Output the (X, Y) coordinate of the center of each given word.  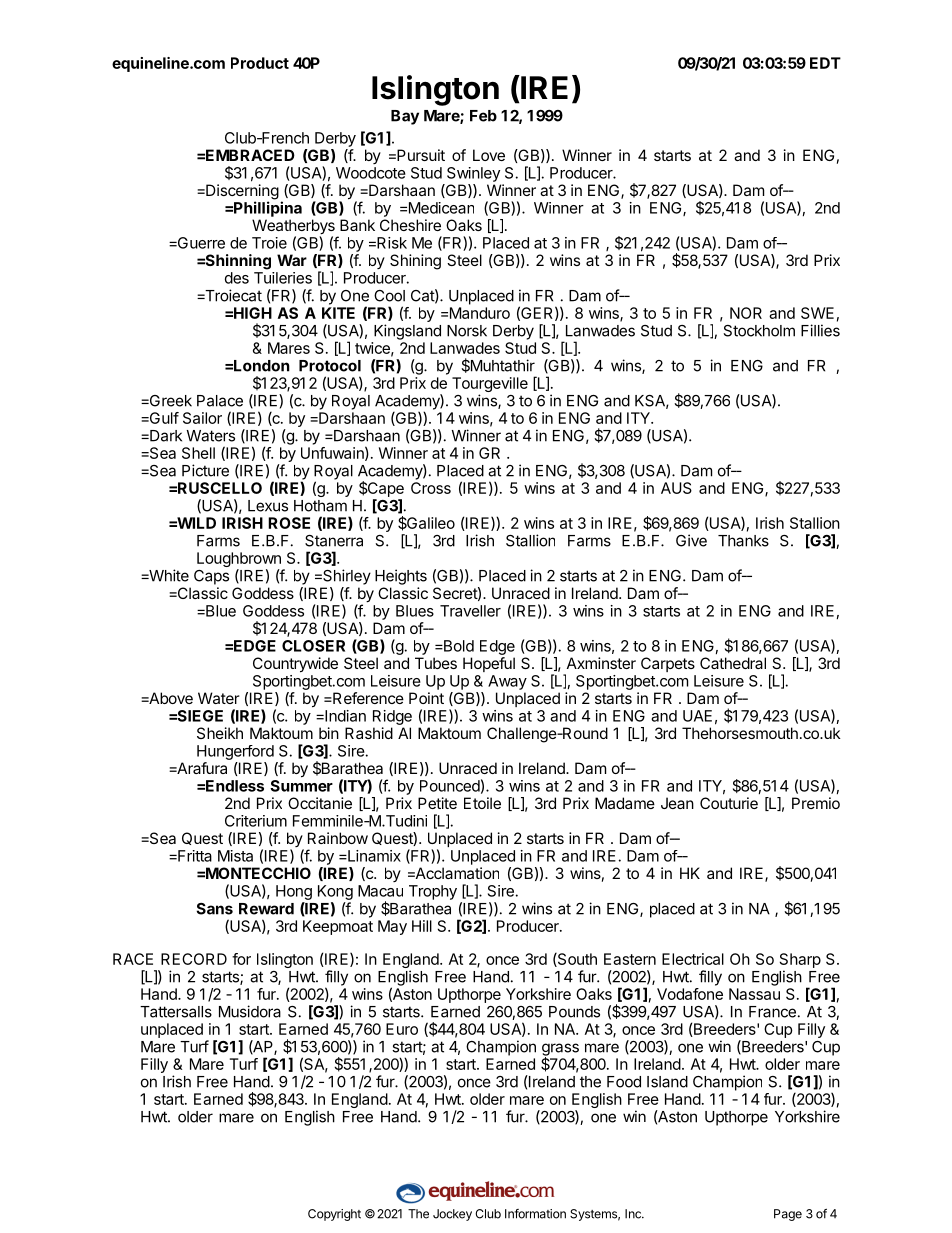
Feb (483, 116)
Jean (677, 803)
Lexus (268, 506)
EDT (825, 63)
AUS (676, 488)
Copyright (334, 1215)
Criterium (256, 821)
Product (260, 63)
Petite (437, 803)
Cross (431, 488)
